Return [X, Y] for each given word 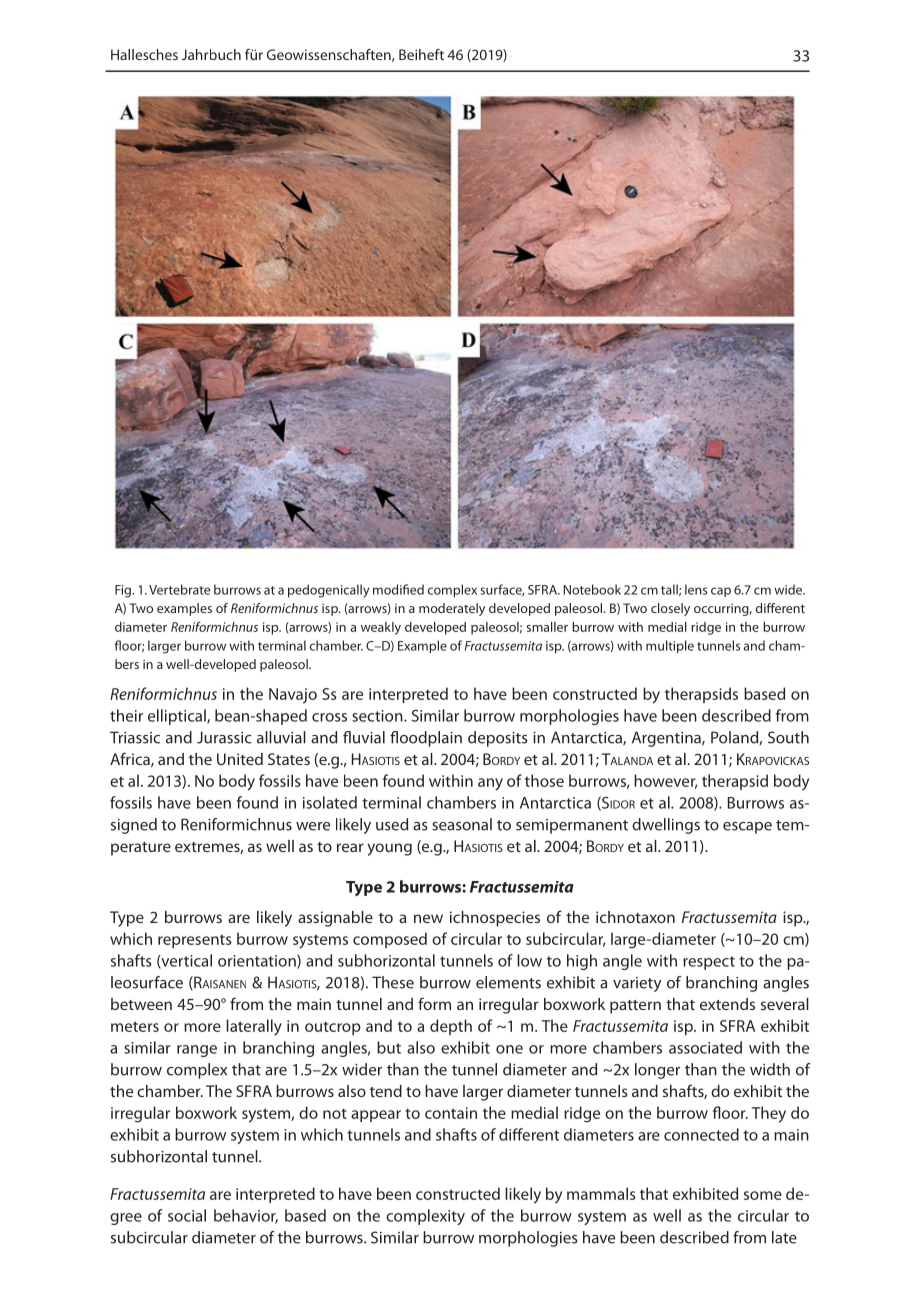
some [763, 1195]
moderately [452, 609]
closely [670, 609]
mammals [601, 1193]
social [187, 1215]
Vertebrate [179, 589]
